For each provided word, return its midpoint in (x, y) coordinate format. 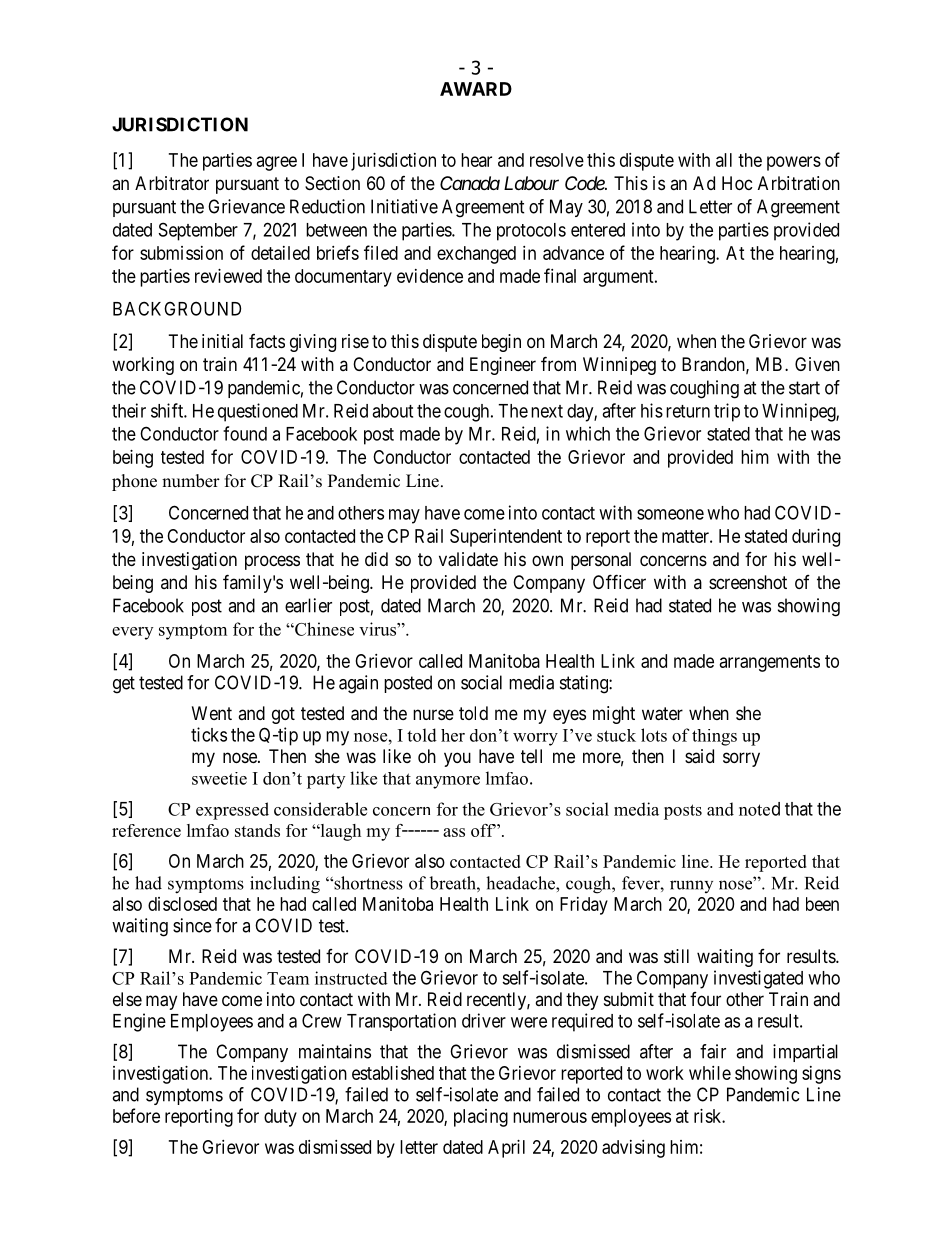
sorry (741, 759)
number (191, 481)
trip (727, 412)
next (547, 411)
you (457, 759)
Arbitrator (172, 183)
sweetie (219, 778)
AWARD (476, 89)
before (136, 1115)
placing (481, 1118)
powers (794, 163)
